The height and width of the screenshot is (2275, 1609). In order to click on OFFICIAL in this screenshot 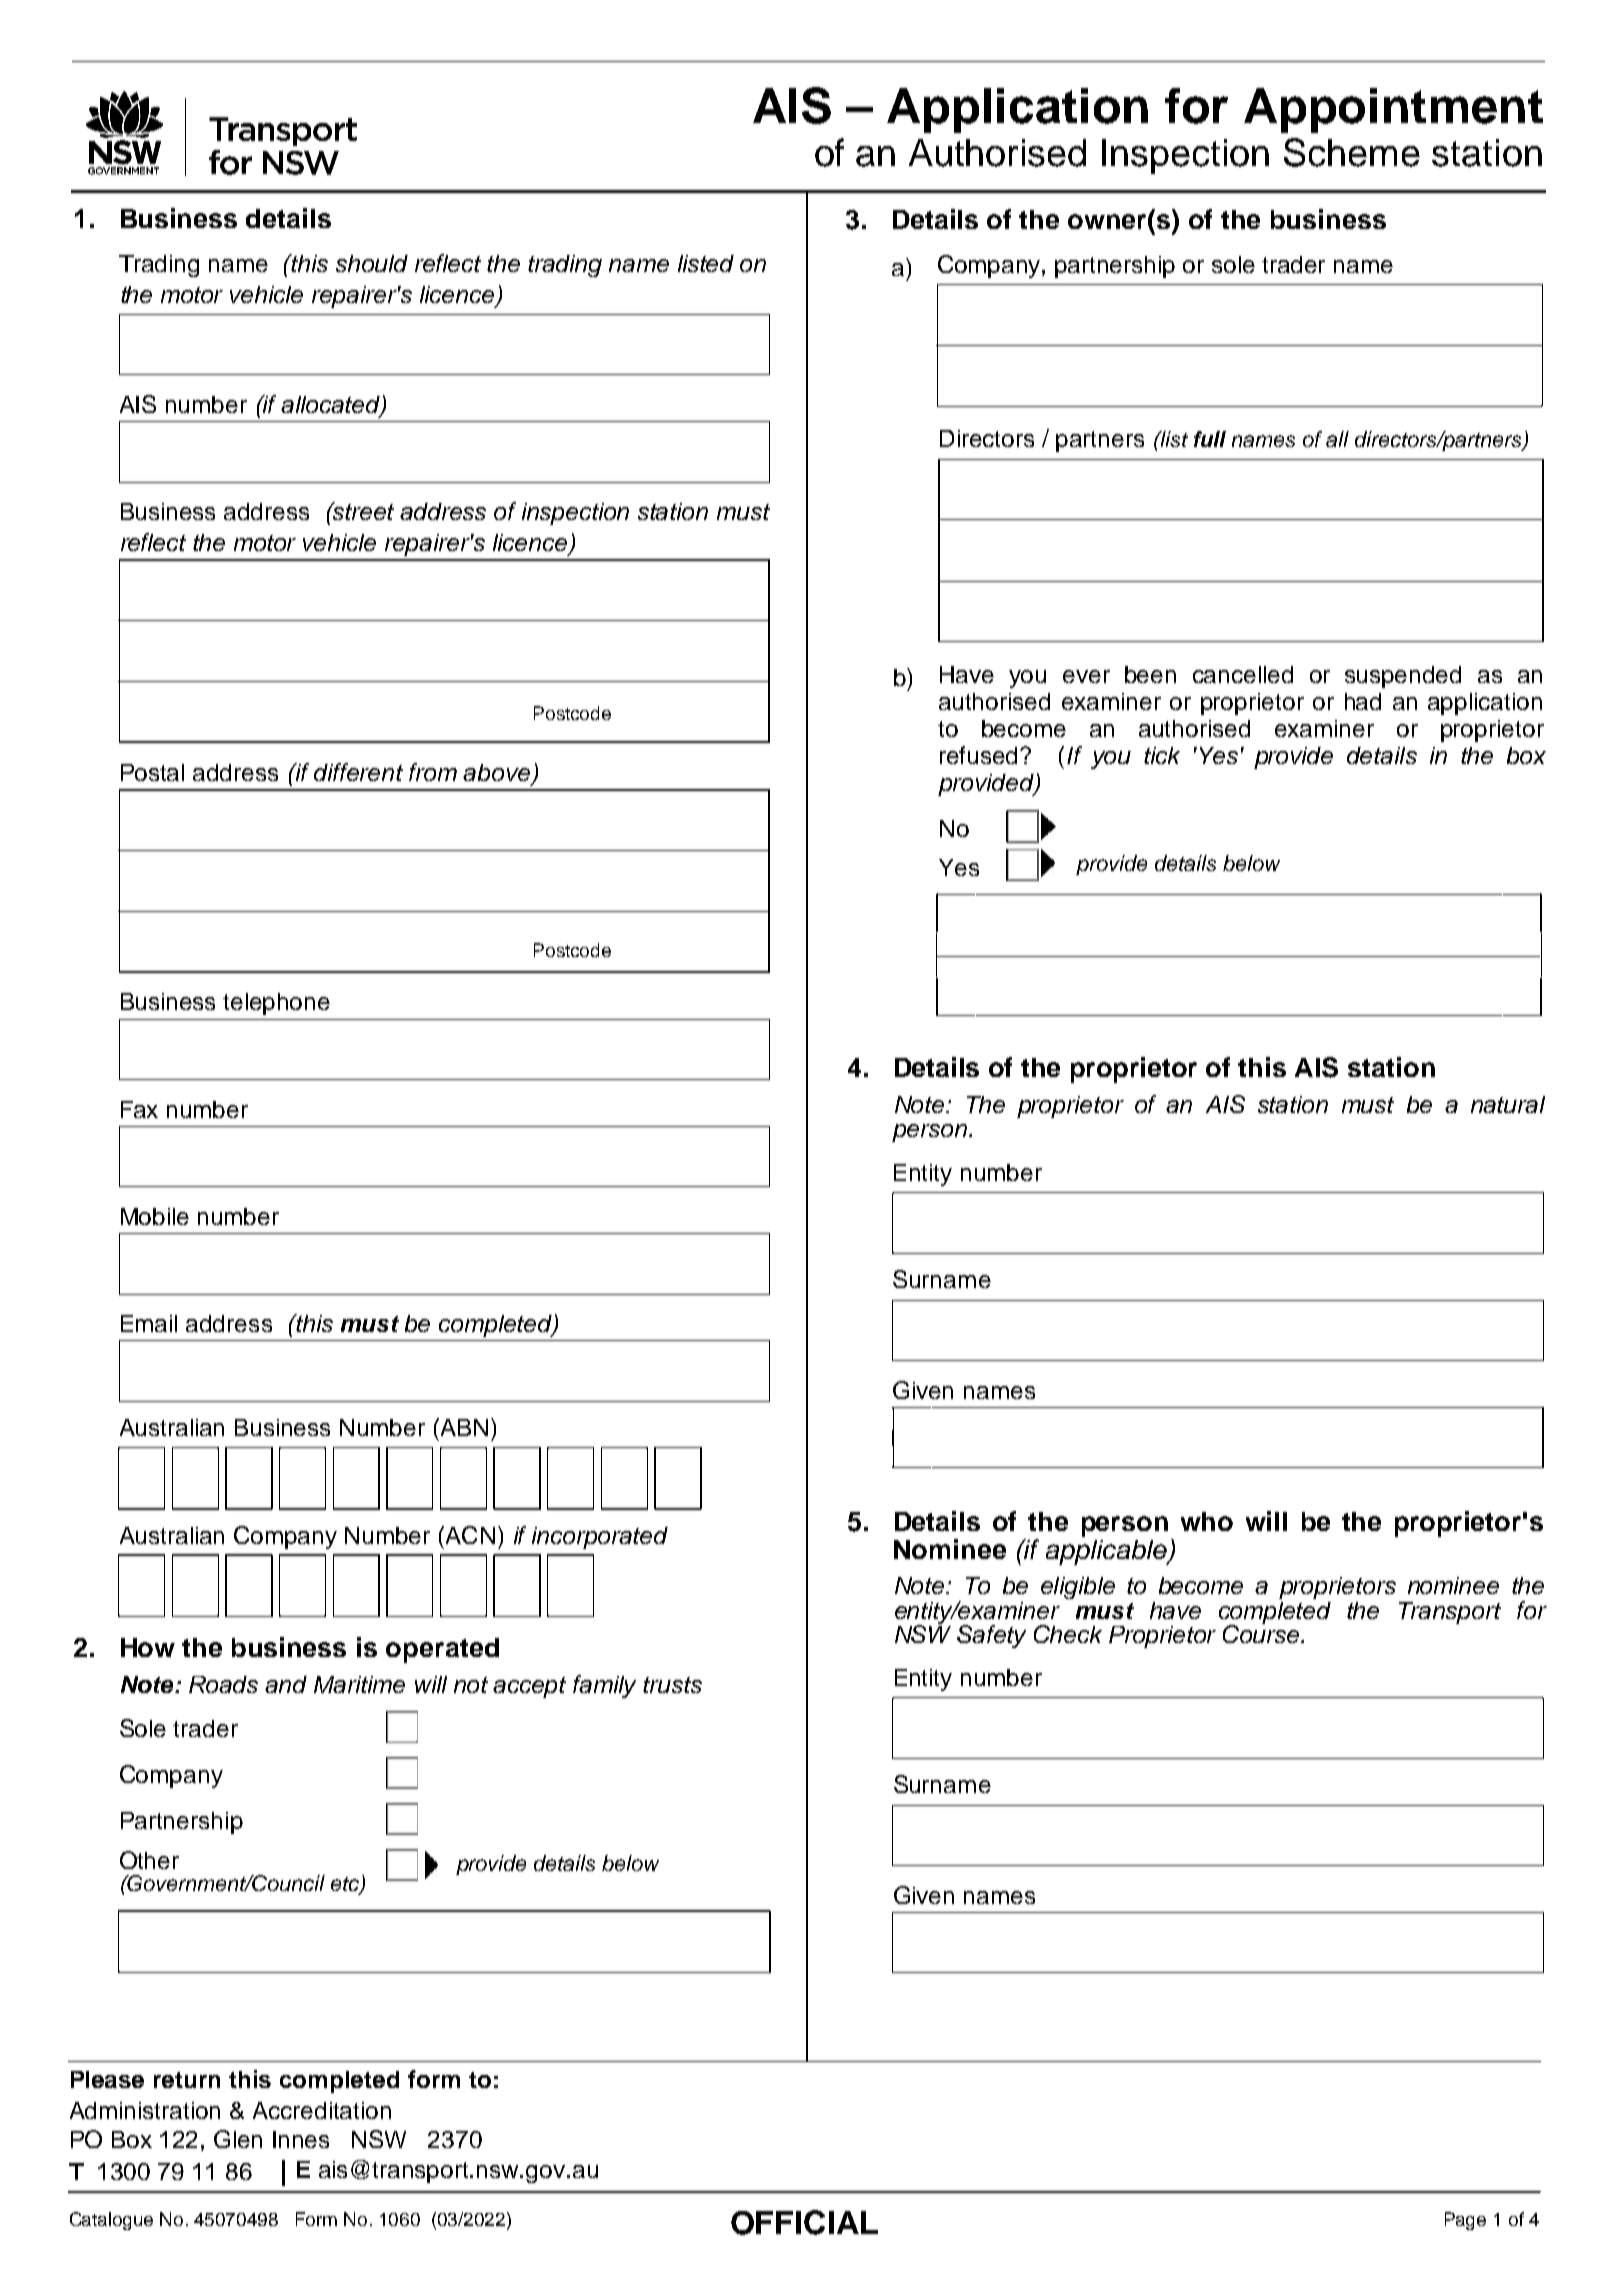, I will do `click(804, 2222)`.
